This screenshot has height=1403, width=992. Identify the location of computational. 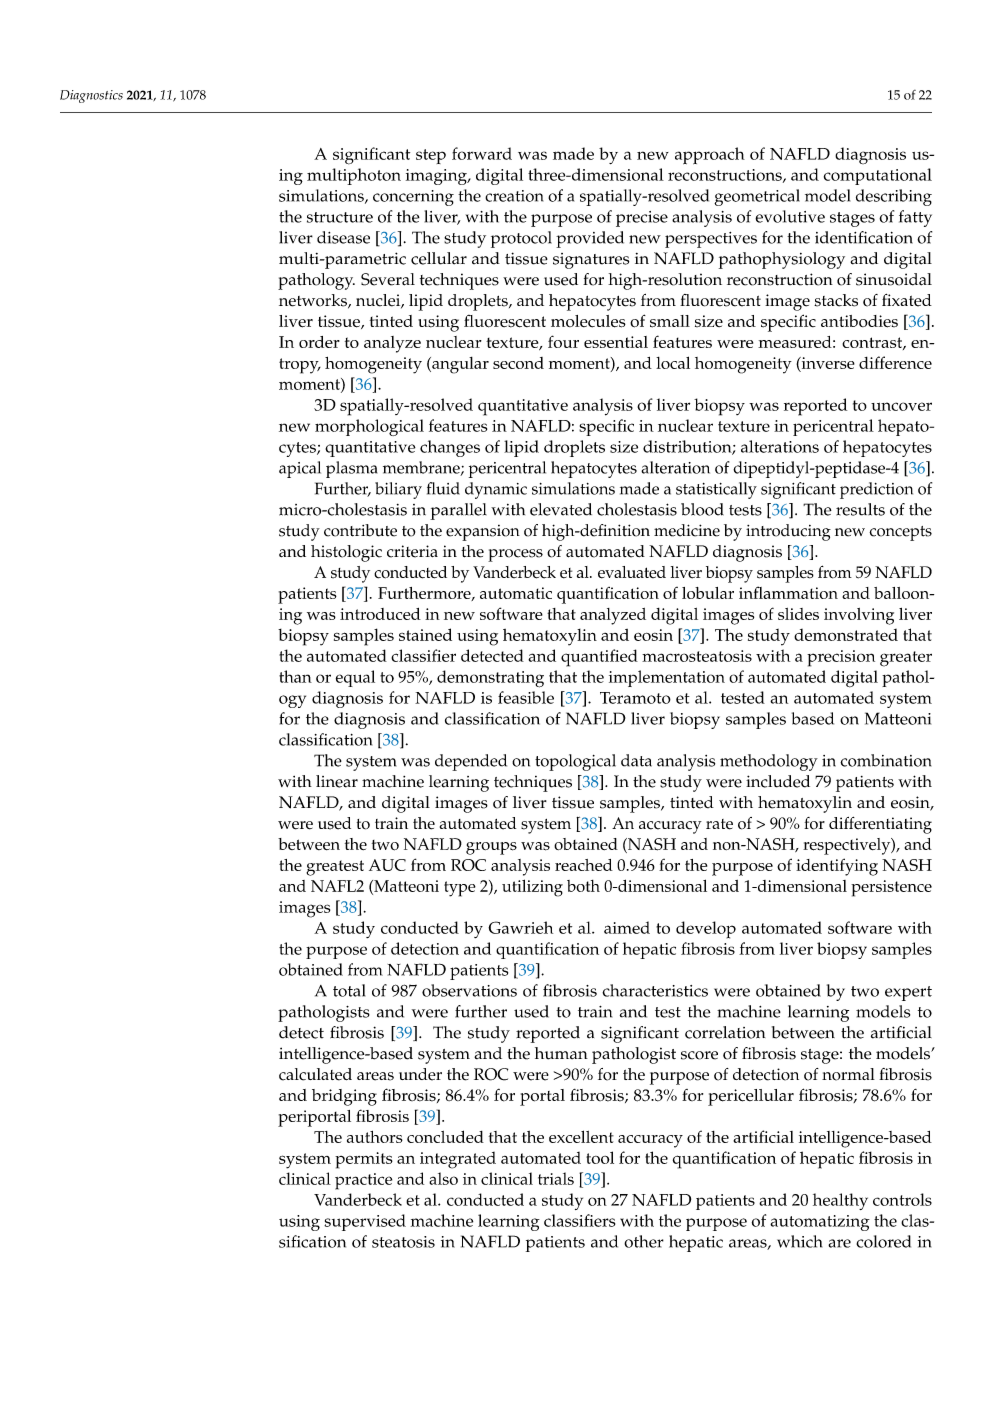
(878, 176).
